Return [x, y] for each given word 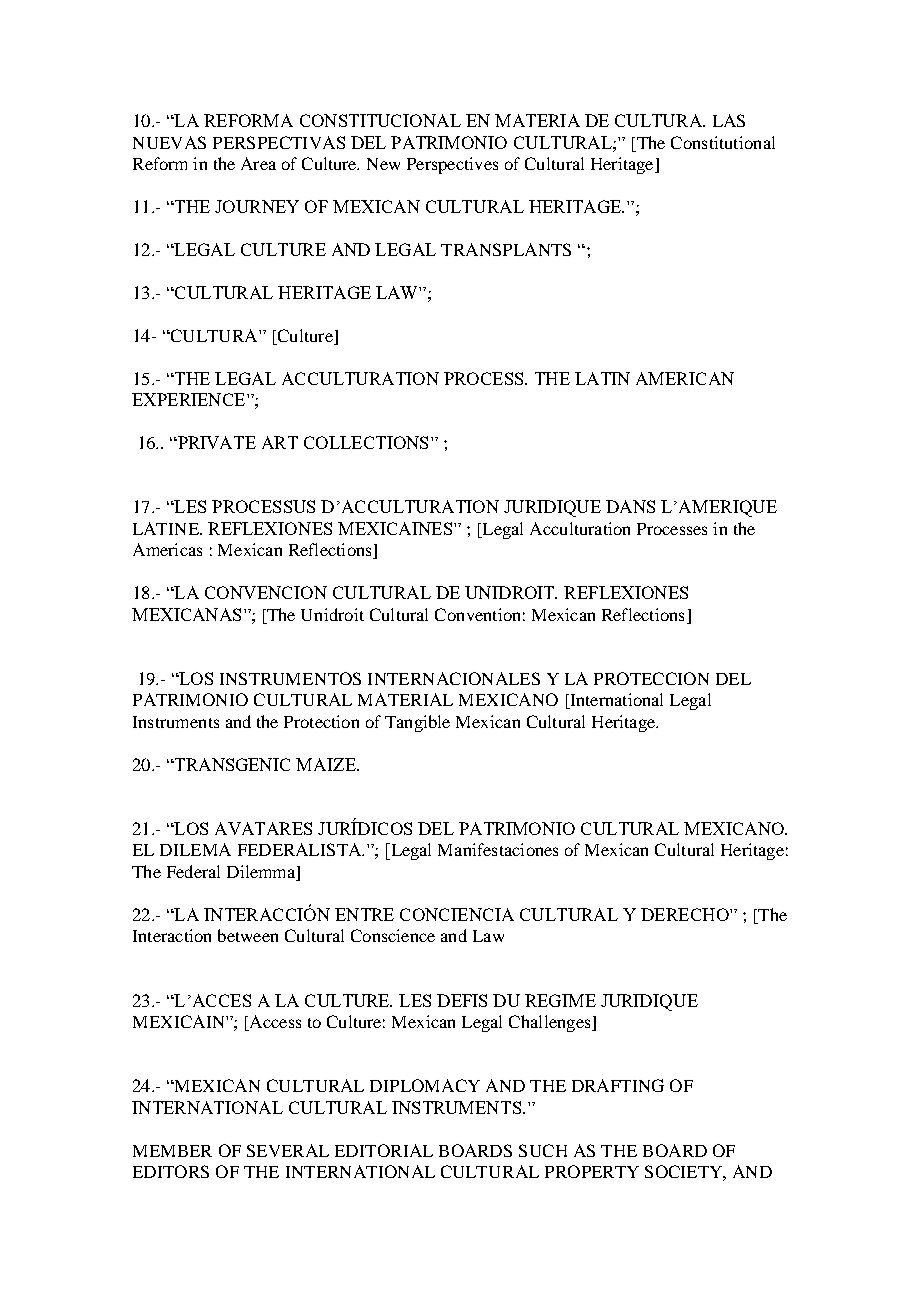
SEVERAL [288, 1150]
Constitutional [723, 142]
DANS [630, 506]
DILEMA [195, 849]
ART [280, 442]
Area [258, 163]
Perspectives [452, 165]
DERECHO [686, 914]
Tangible [417, 723]
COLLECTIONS [366, 442]
